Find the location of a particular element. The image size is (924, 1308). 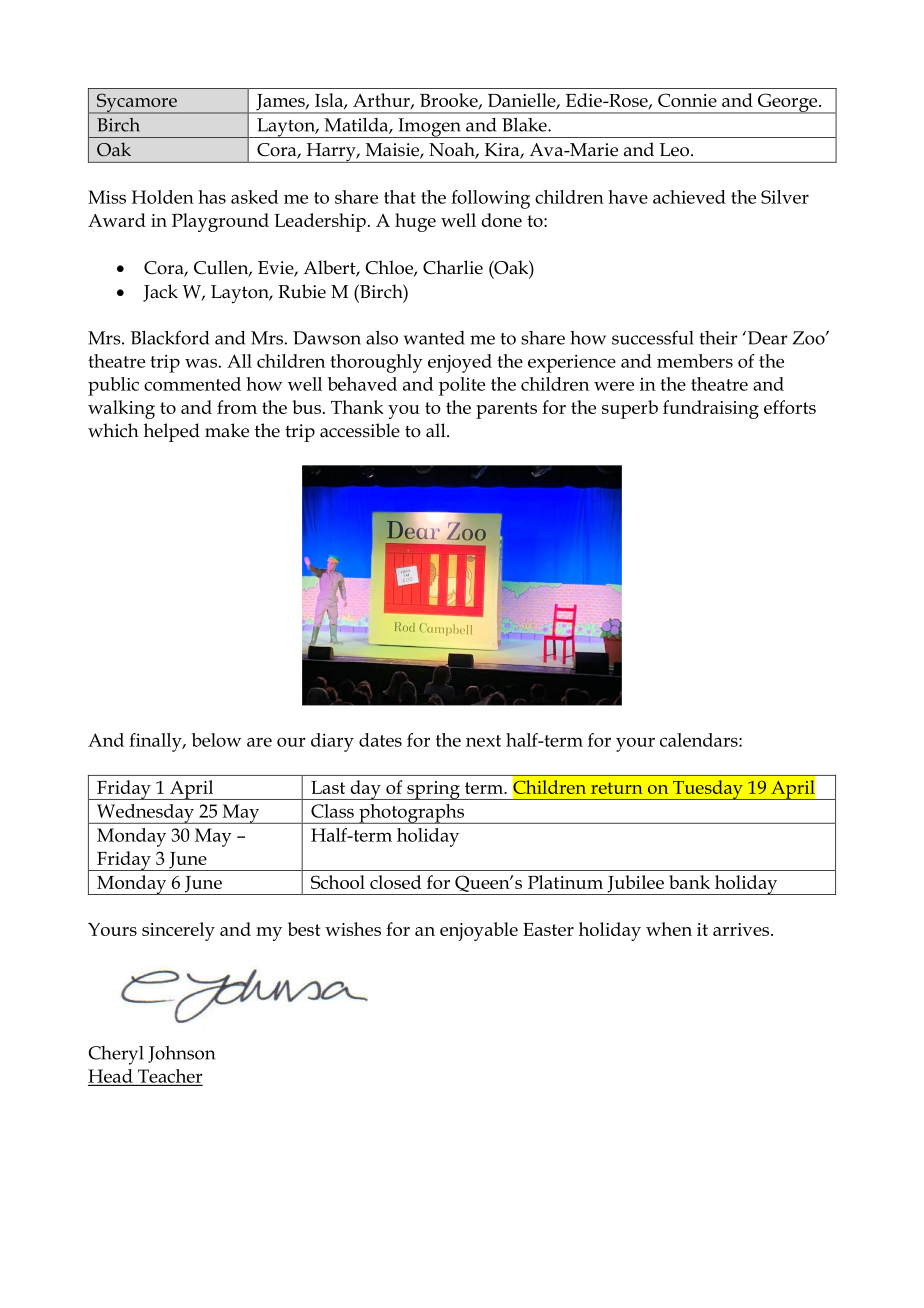

Sycamore is located at coordinates (137, 103).
